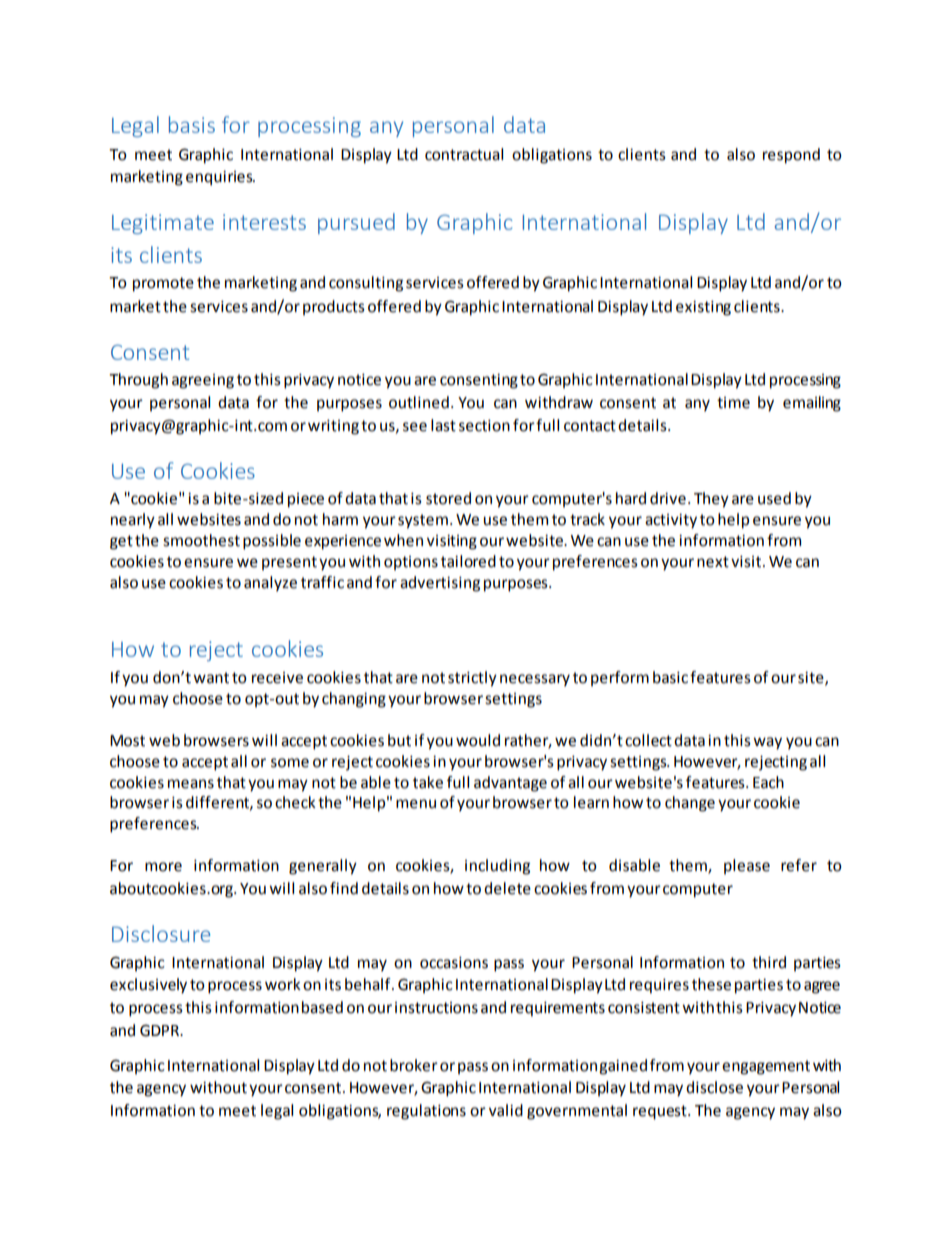 Image resolution: width=952 pixels, height=1233 pixels. What do you see at coordinates (791, 156) in the screenshot?
I see `respond` at bounding box center [791, 156].
